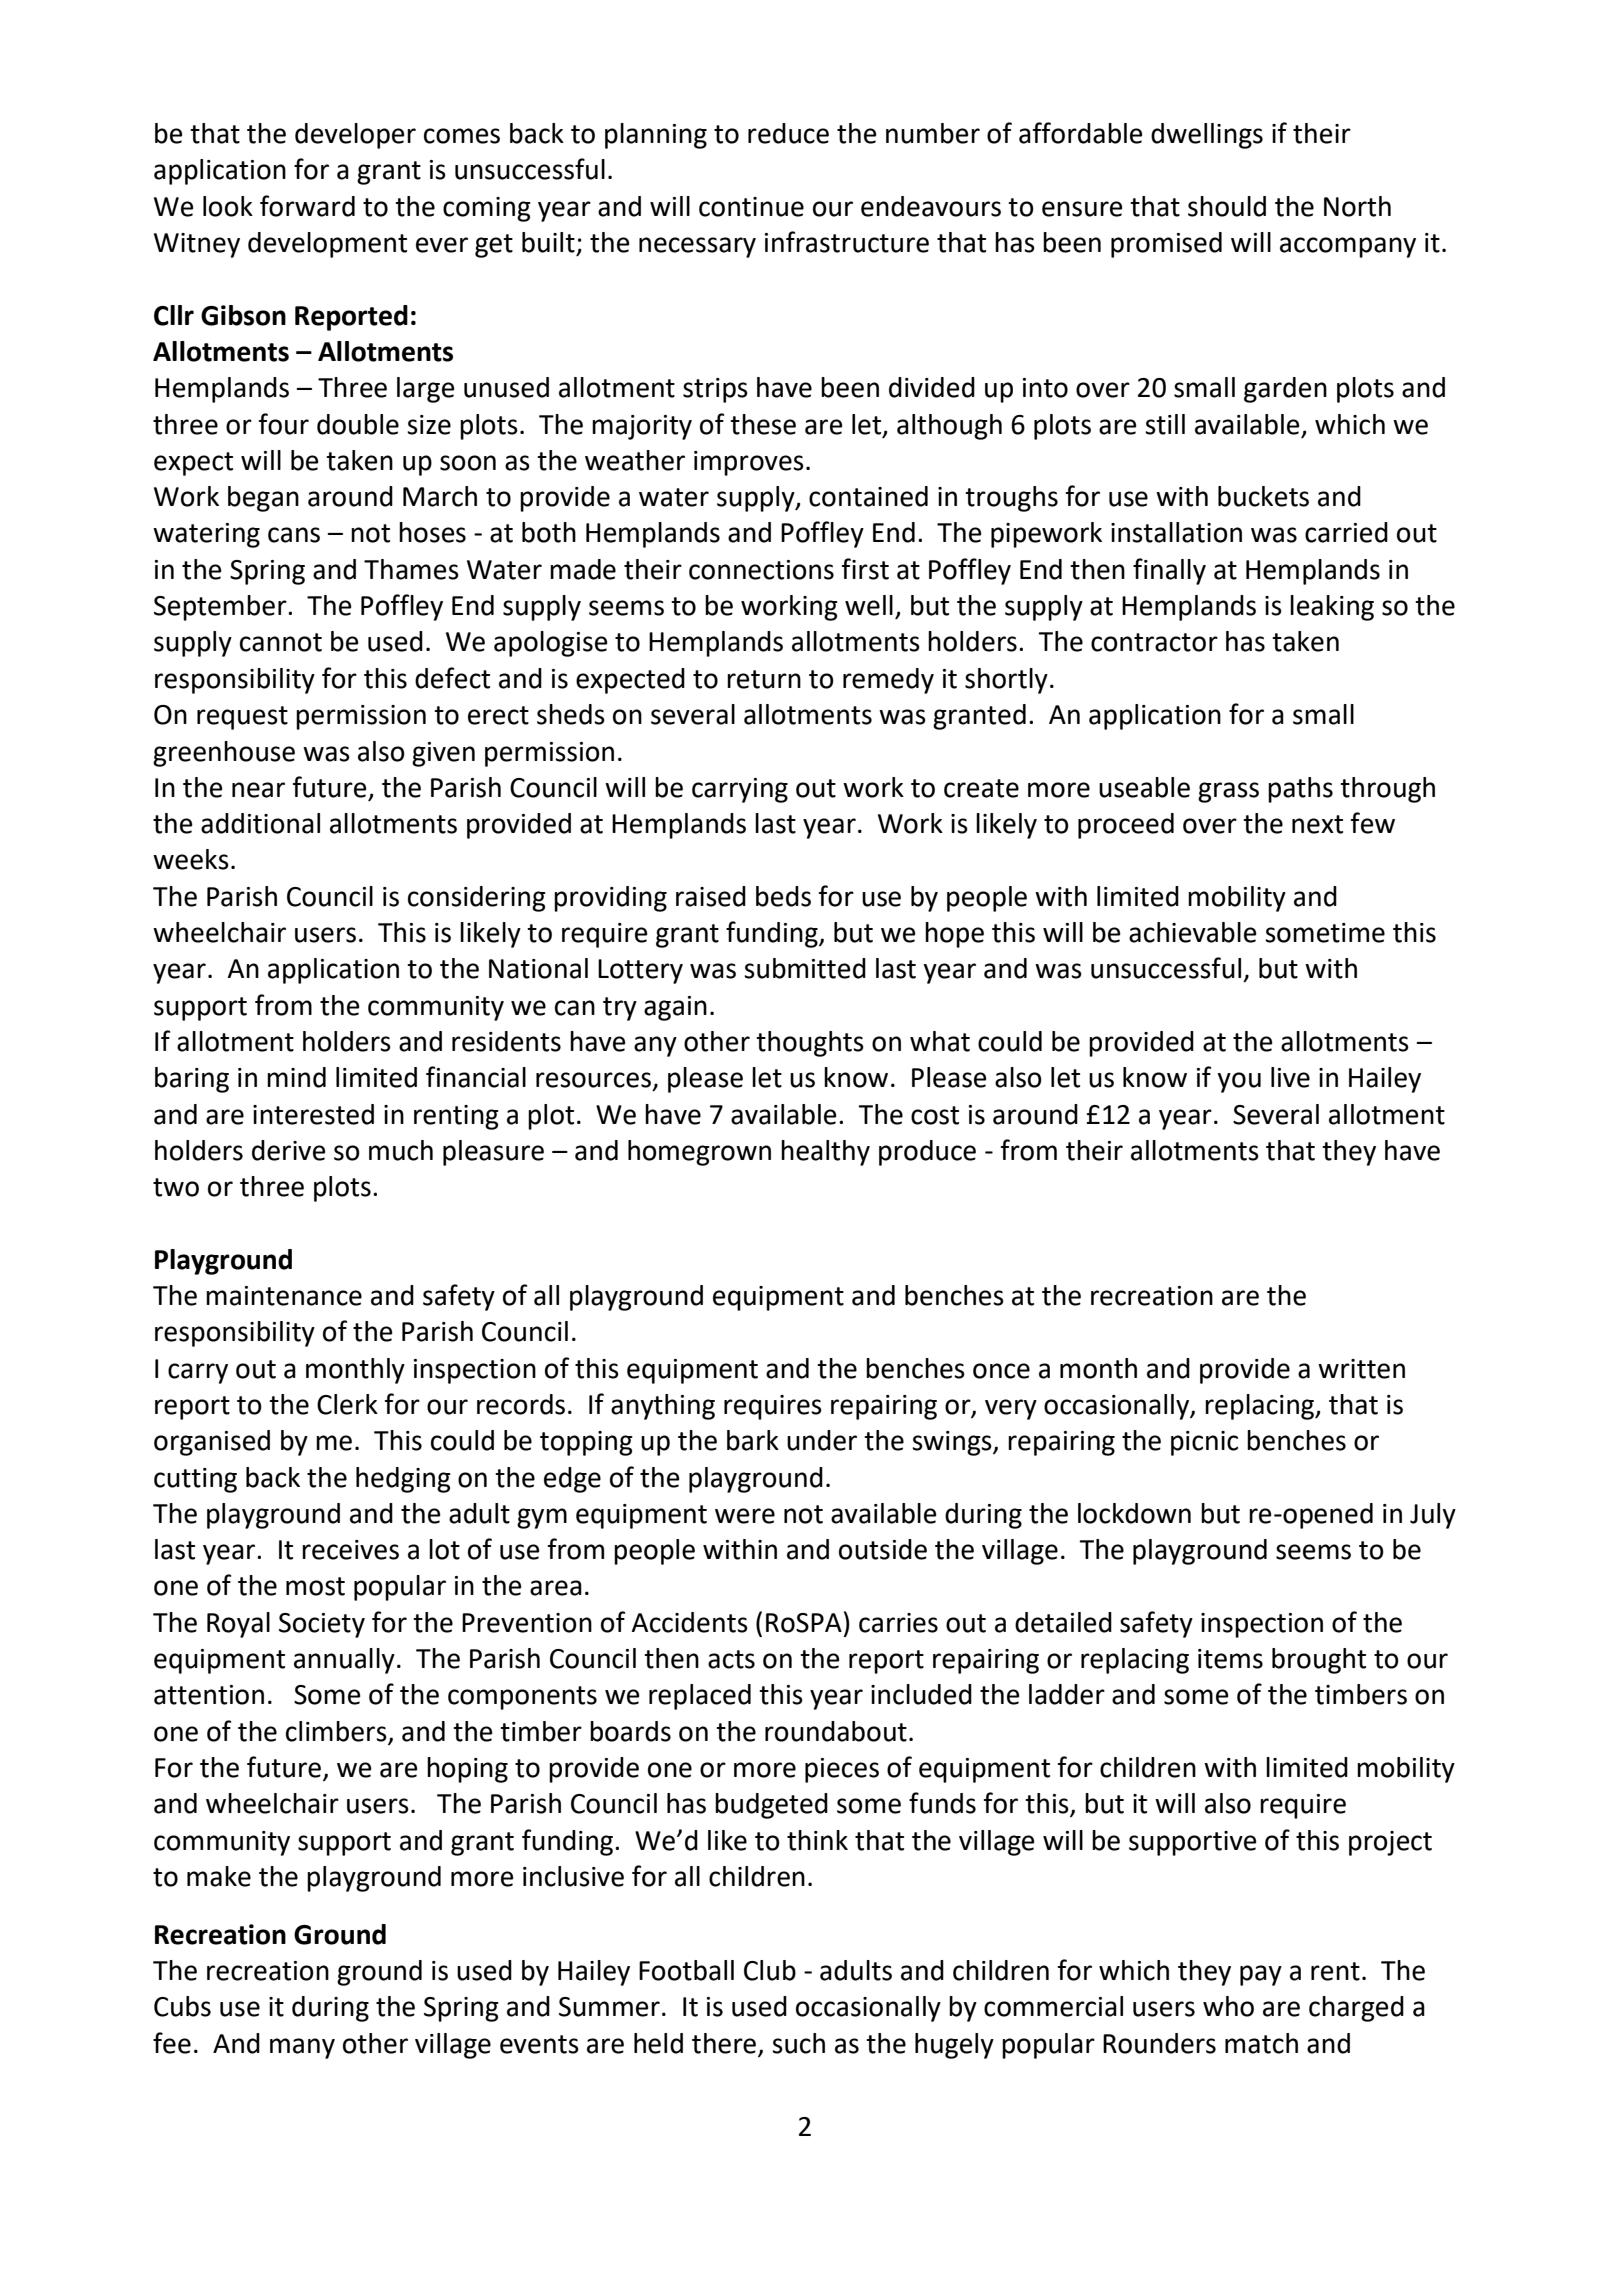 This screenshot has height=2276, width=1610. What do you see at coordinates (810, 1044) in the screenshot?
I see `thoughts` at bounding box center [810, 1044].
